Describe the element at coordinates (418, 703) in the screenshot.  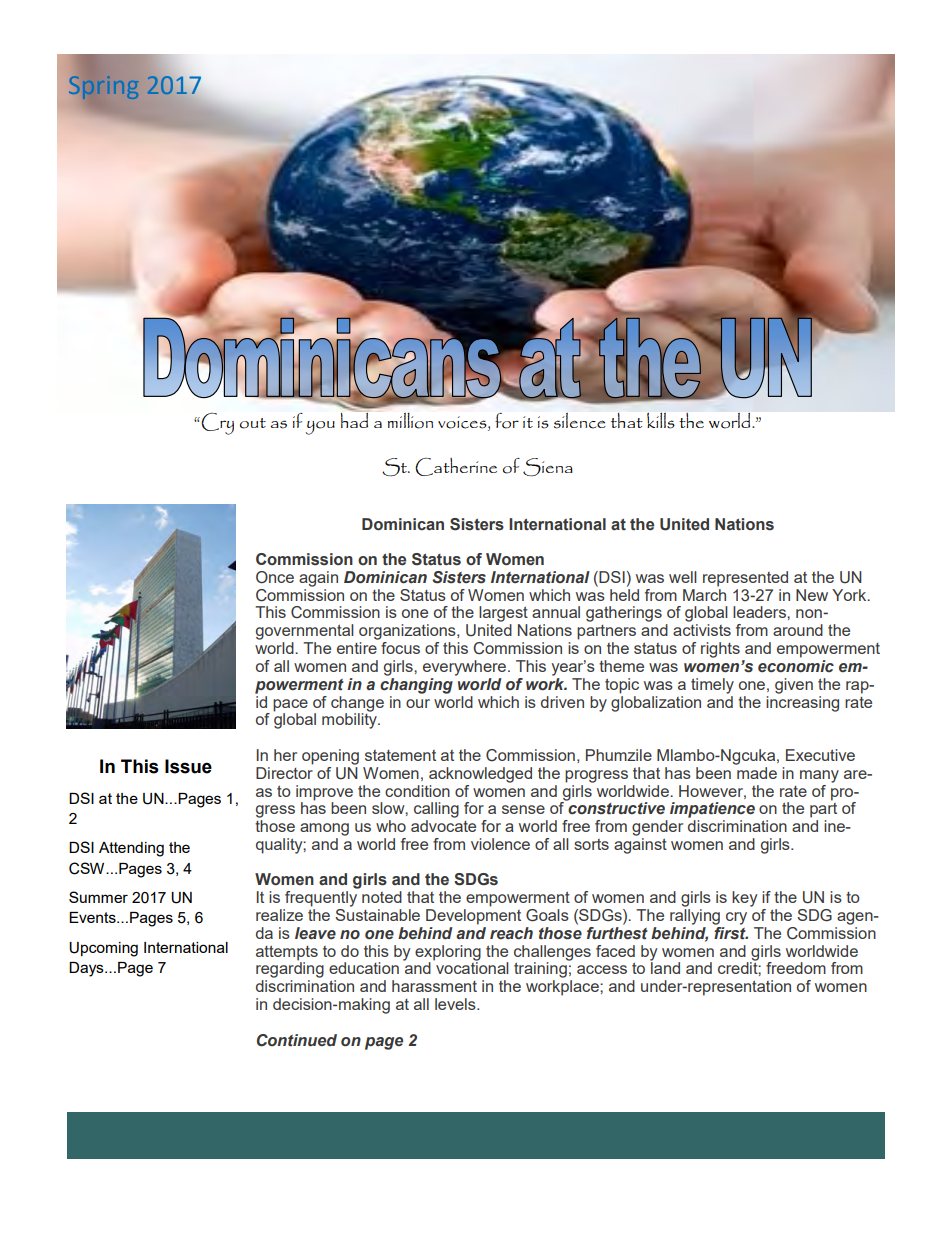
I see `our` at that location.
